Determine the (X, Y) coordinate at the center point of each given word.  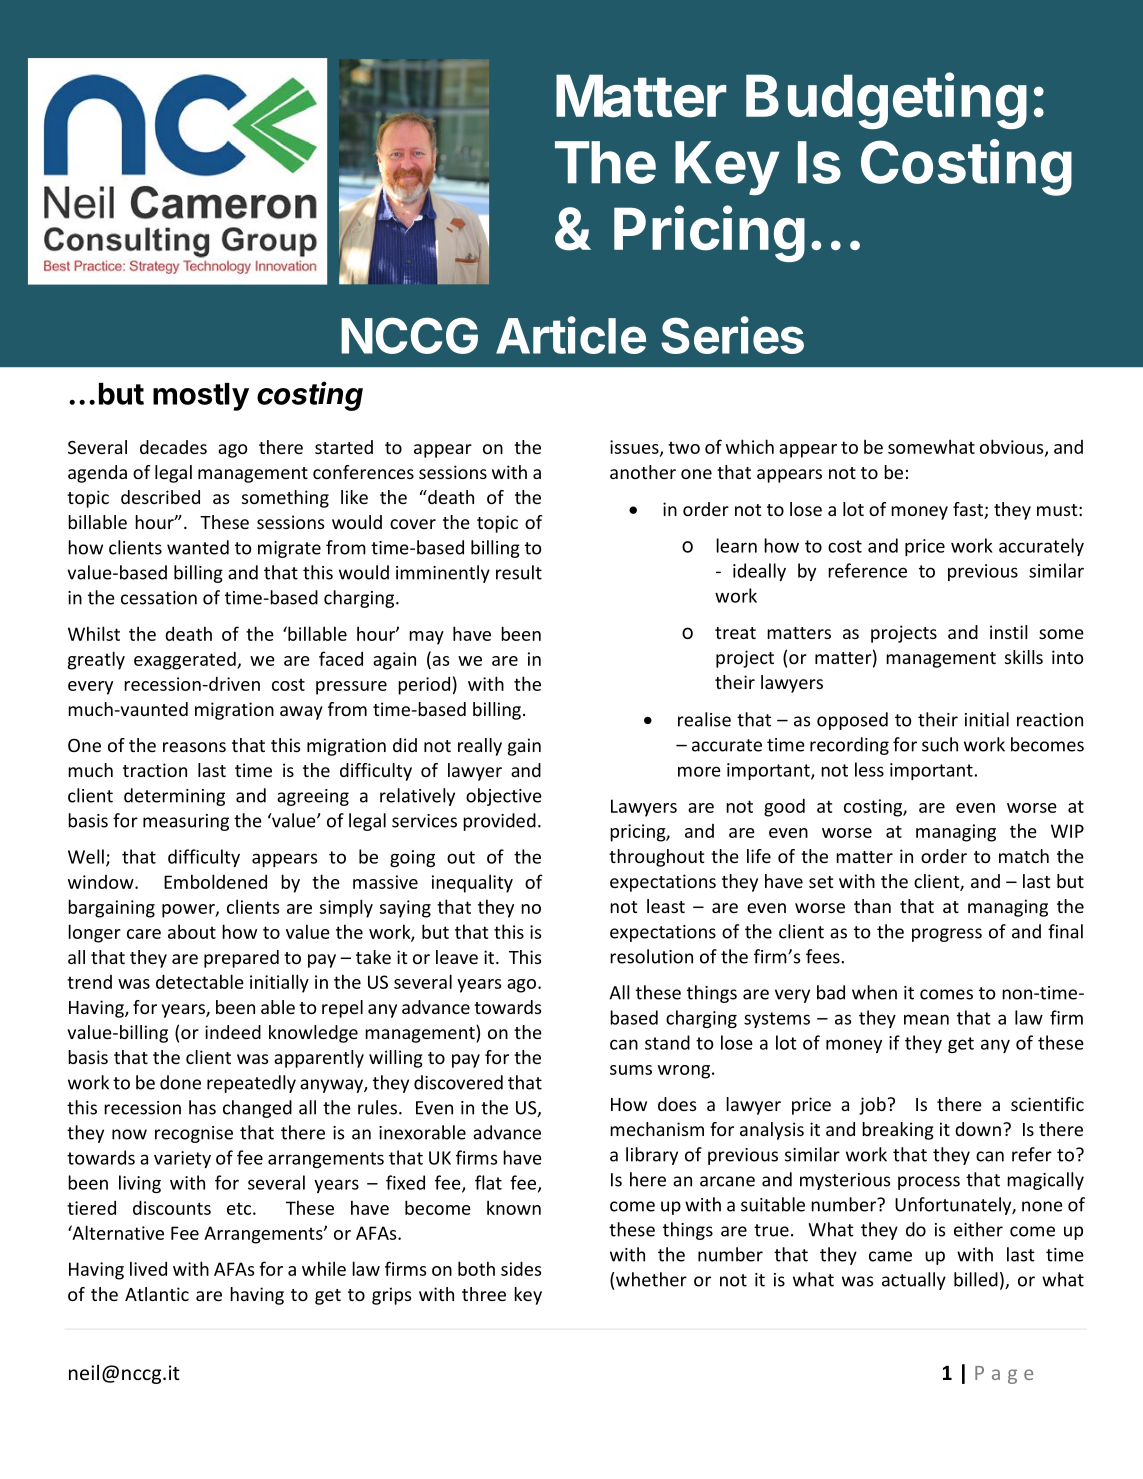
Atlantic (157, 1294)
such (940, 744)
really (480, 747)
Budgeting (886, 100)
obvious (1013, 447)
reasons (194, 747)
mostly (201, 397)
